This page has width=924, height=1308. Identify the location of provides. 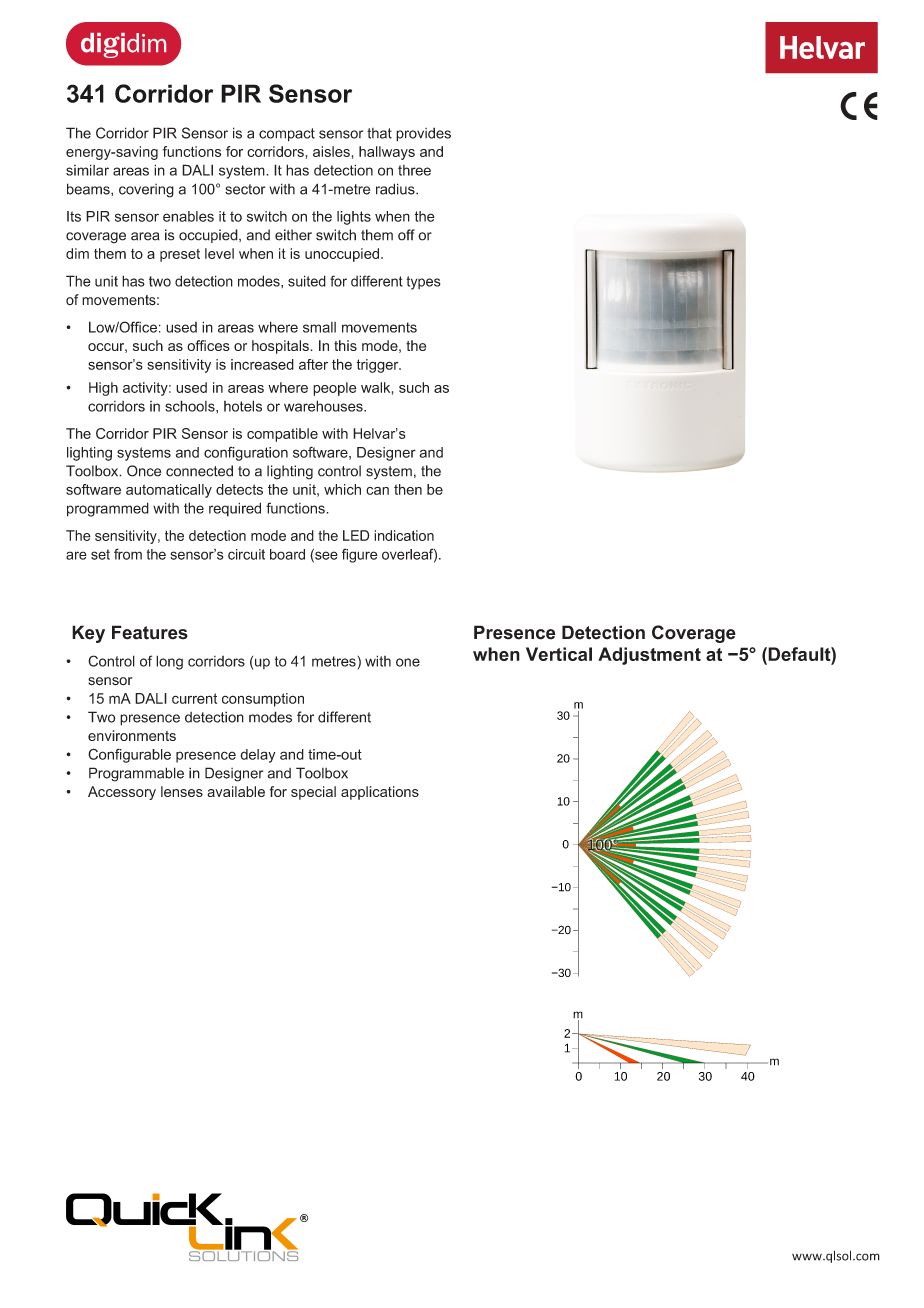
(423, 134).
